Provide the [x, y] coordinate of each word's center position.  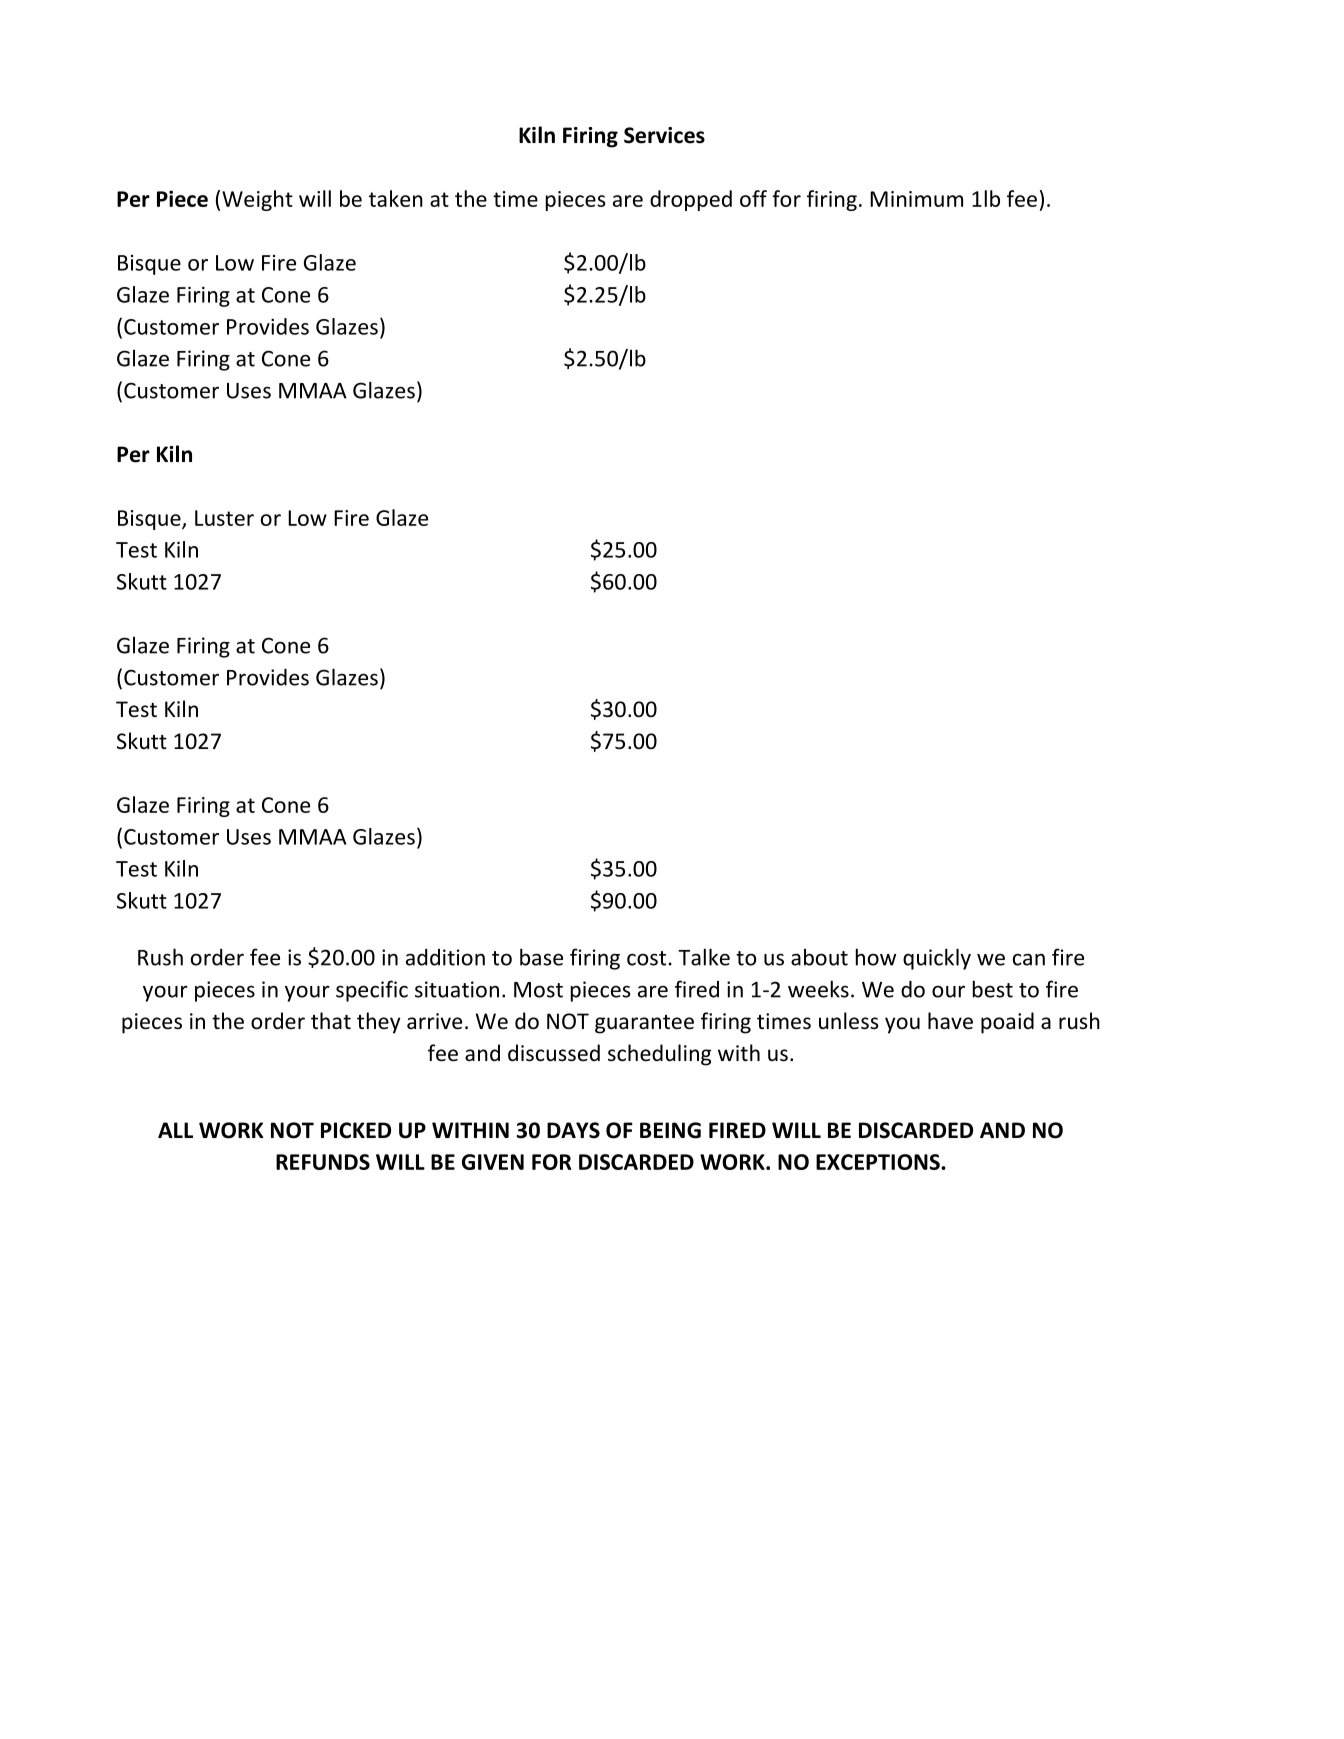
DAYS [573, 1130]
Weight [257, 200]
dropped [691, 200]
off [753, 198]
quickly [937, 959]
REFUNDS [323, 1162]
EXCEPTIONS [879, 1162]
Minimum [916, 199]
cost [646, 958]
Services [664, 135]
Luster [224, 518]
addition [445, 957]
